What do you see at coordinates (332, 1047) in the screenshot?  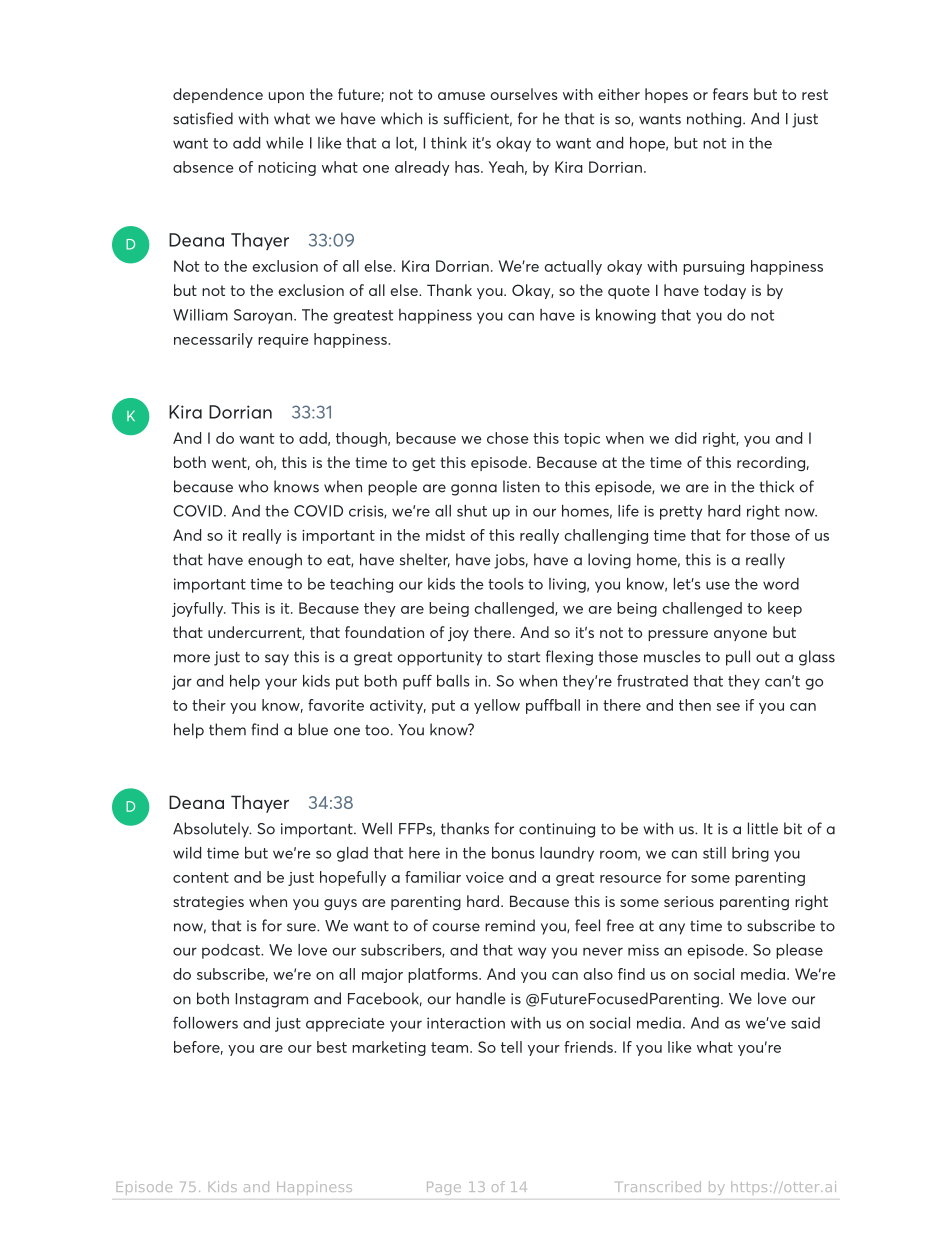 I see `best` at bounding box center [332, 1047].
